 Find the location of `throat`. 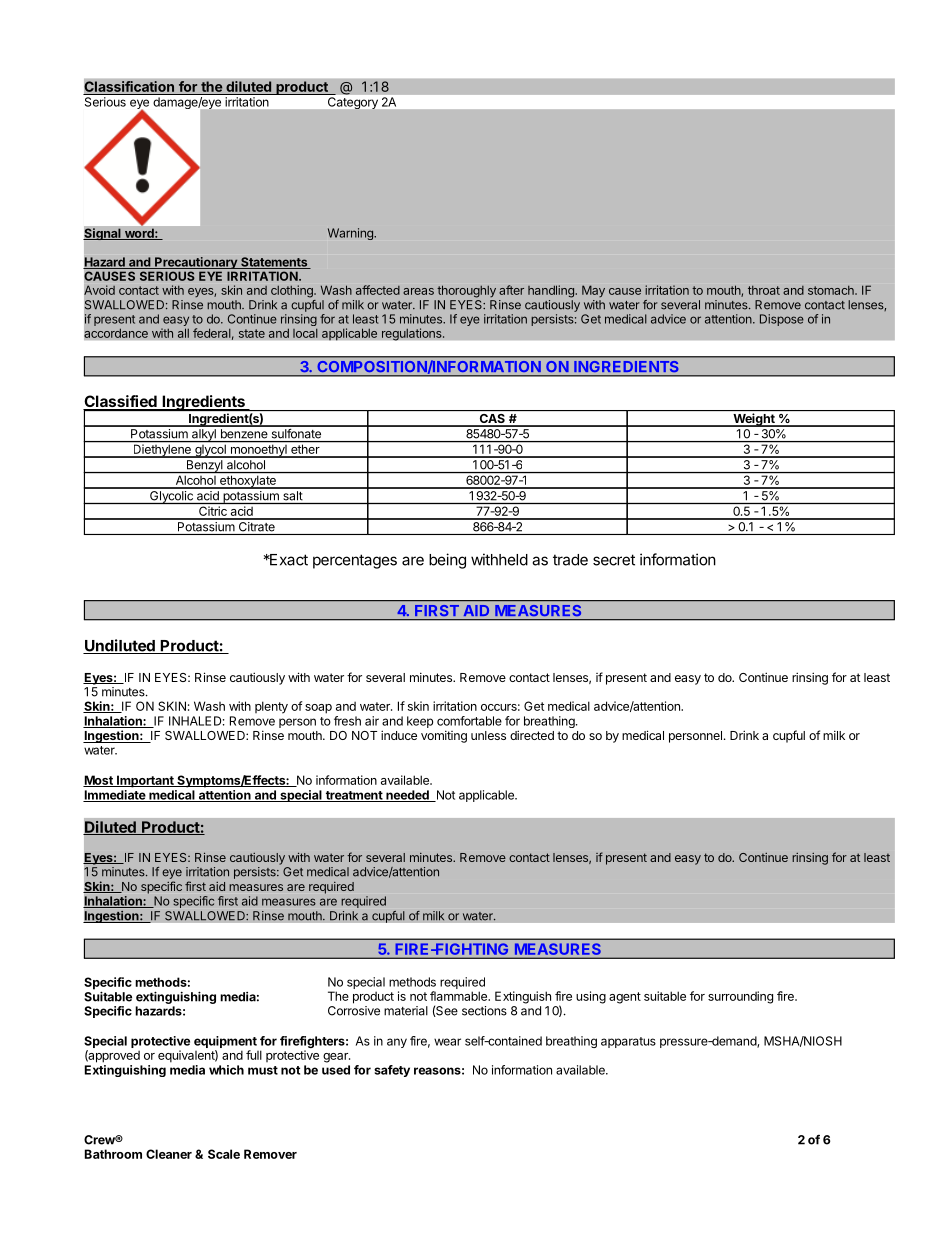

throat is located at coordinates (764, 290).
